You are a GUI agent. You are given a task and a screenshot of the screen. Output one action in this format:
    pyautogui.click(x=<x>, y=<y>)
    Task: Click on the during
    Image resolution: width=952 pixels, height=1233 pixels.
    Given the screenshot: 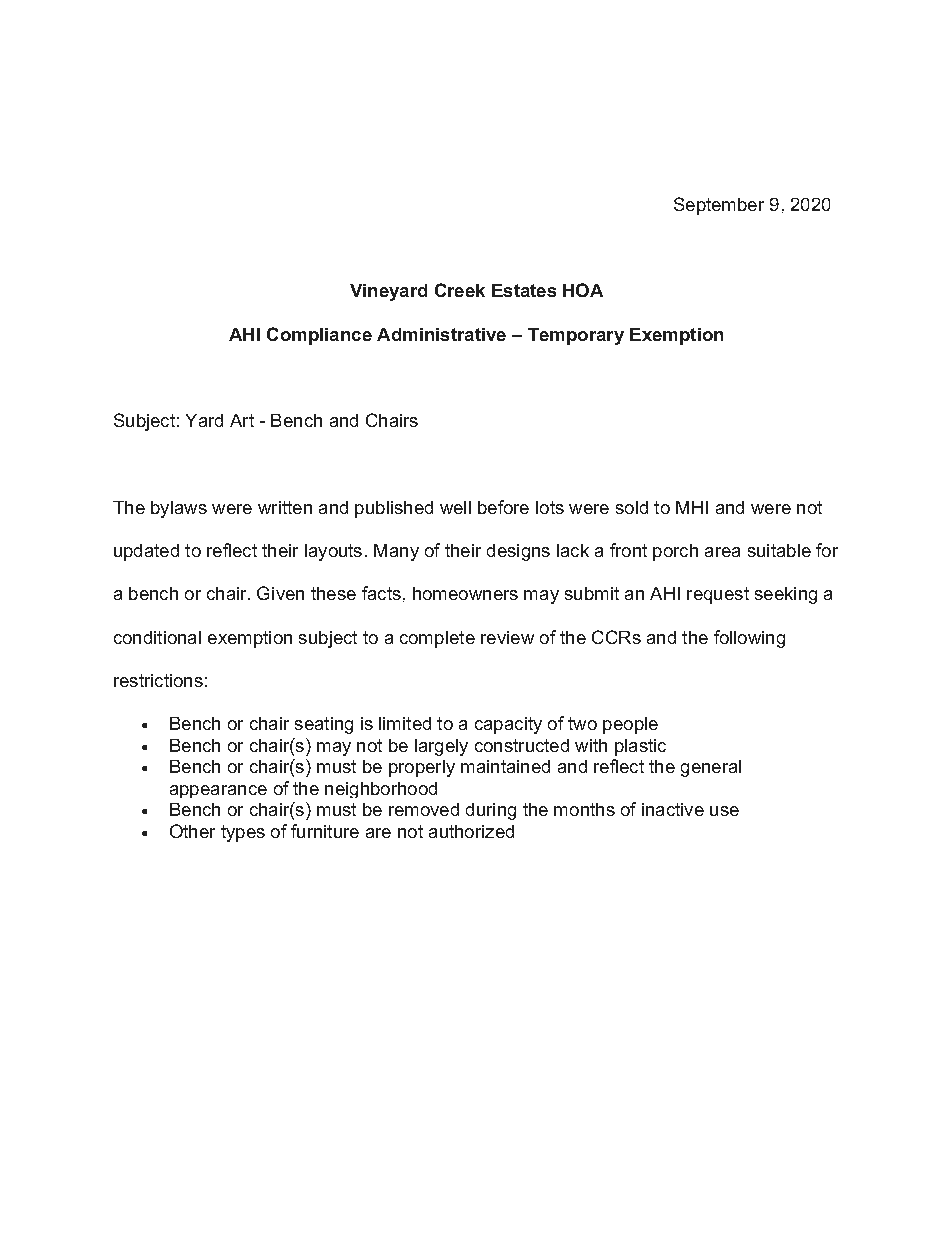 What is the action you would take?
    pyautogui.click(x=491, y=811)
